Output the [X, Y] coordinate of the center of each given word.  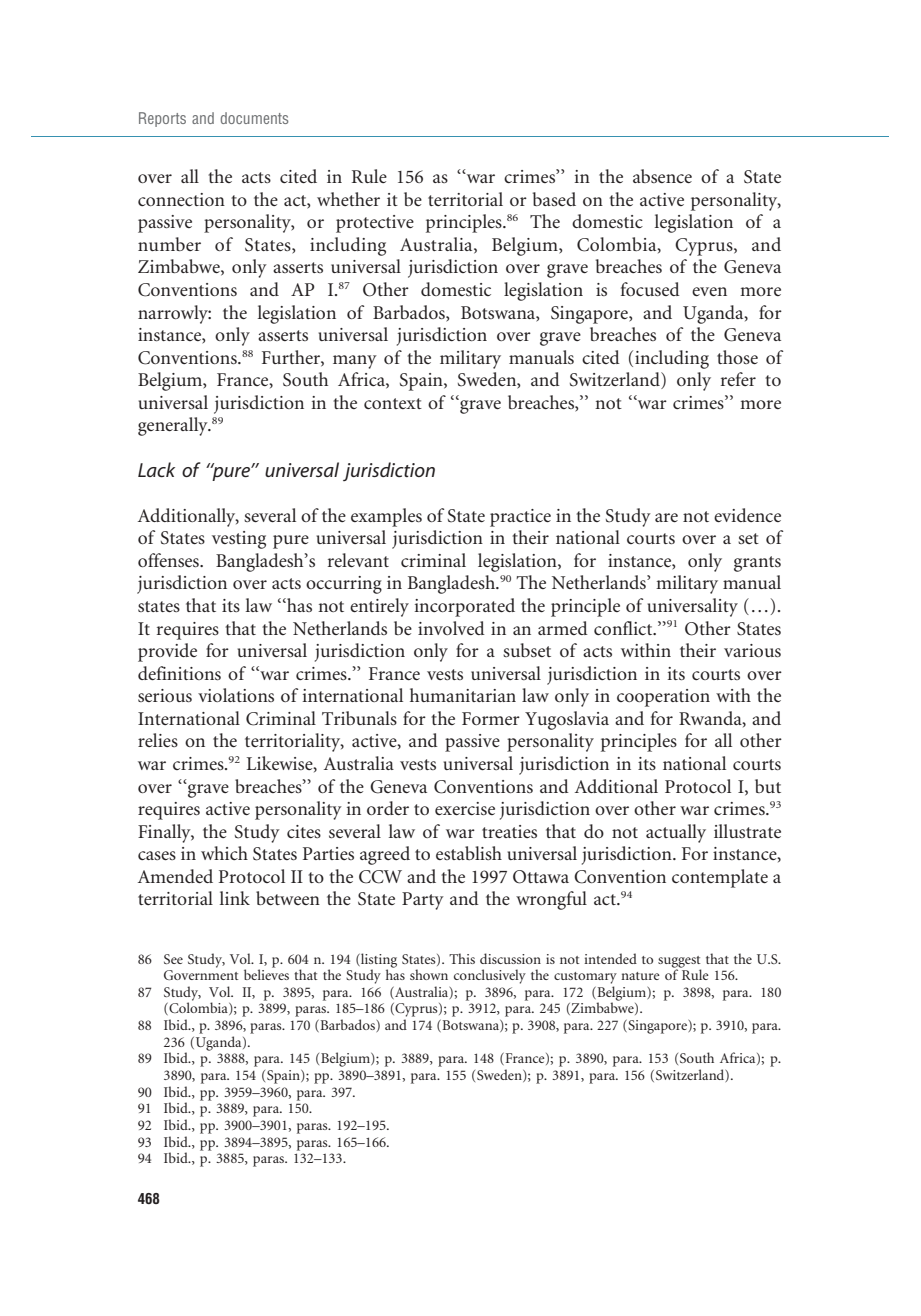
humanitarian [463, 695]
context [393, 403]
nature [640, 976]
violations [236, 695]
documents [254, 118]
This [462, 958]
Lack [156, 469]
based [554, 199]
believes [266, 973]
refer [738, 379]
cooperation [663, 698]
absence [662, 176]
